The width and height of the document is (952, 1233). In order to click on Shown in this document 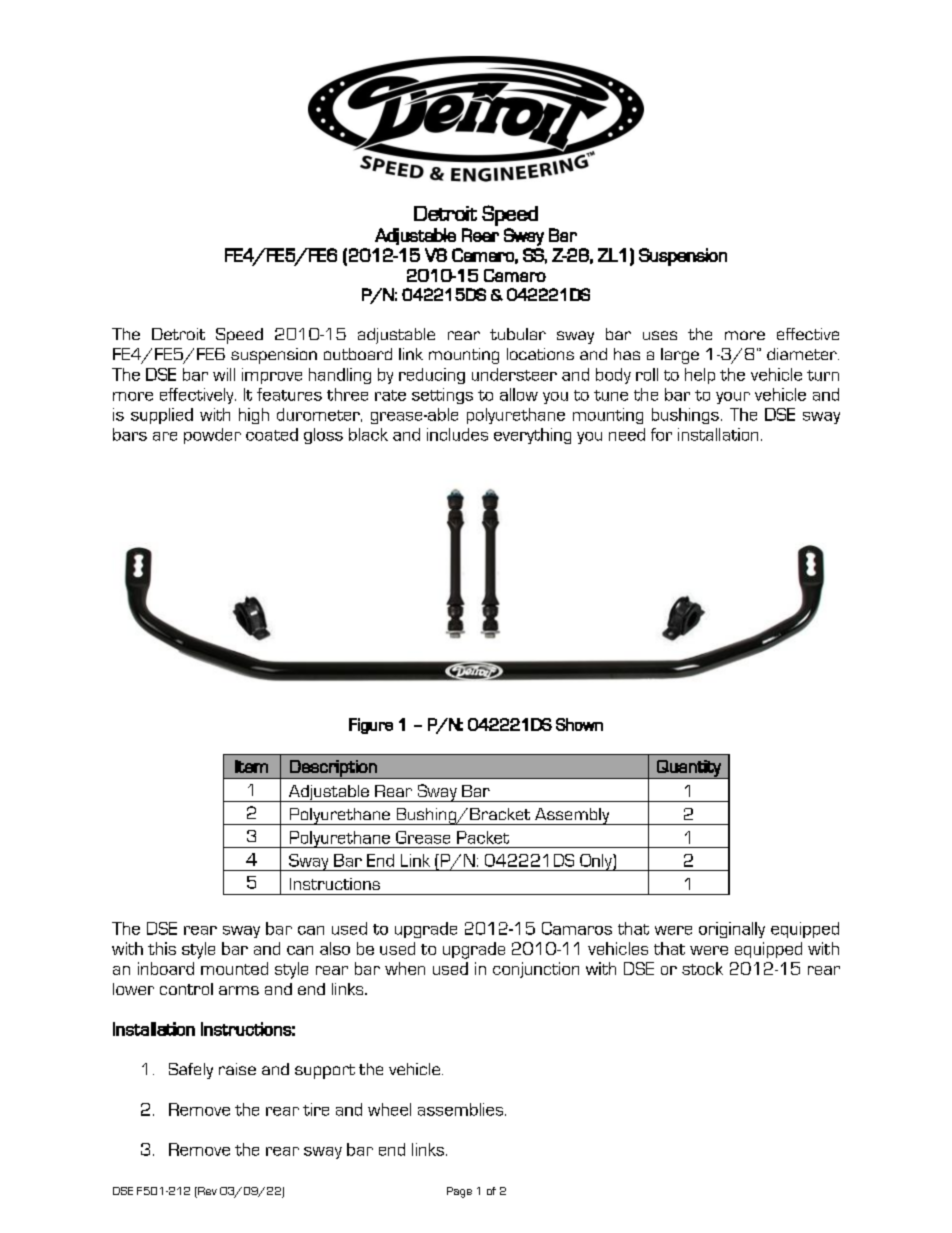, I will do `click(579, 724)`.
